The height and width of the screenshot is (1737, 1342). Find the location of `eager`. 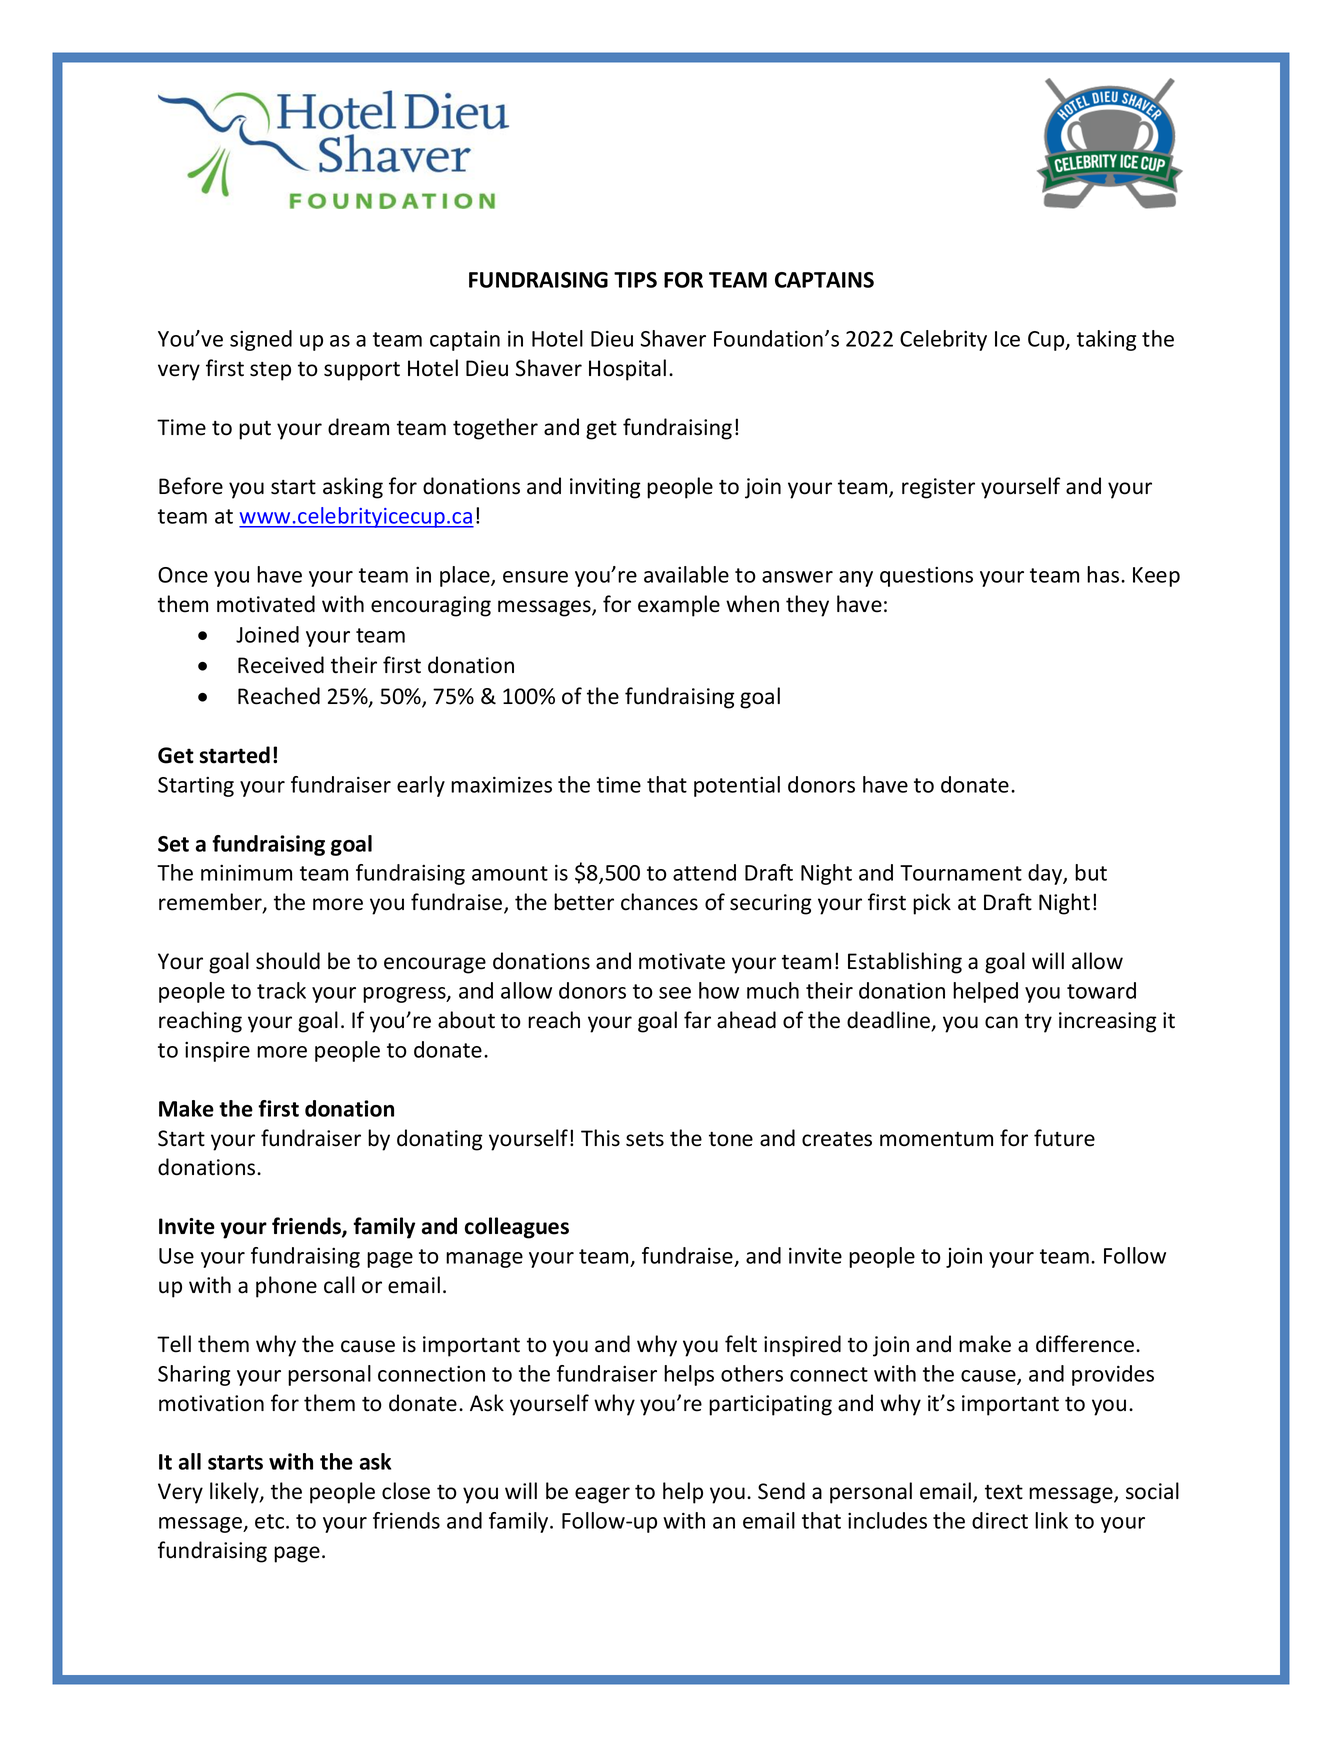

eager is located at coordinates (602, 1495).
